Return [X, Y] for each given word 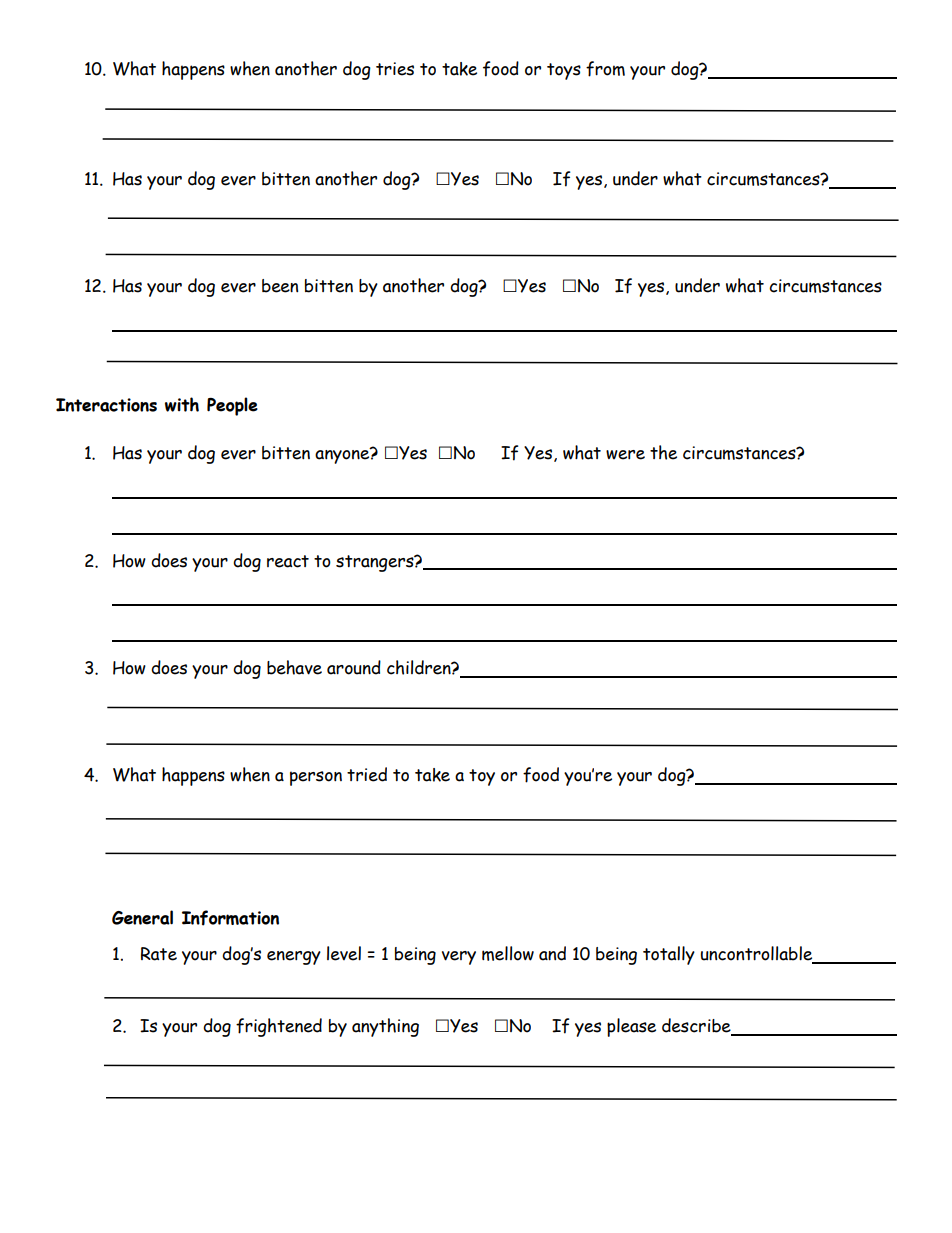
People [232, 406]
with [182, 404]
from [605, 69]
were [625, 455]
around [354, 667]
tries [395, 69]
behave [294, 667]
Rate [159, 954]
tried [367, 774]
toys [564, 71]
